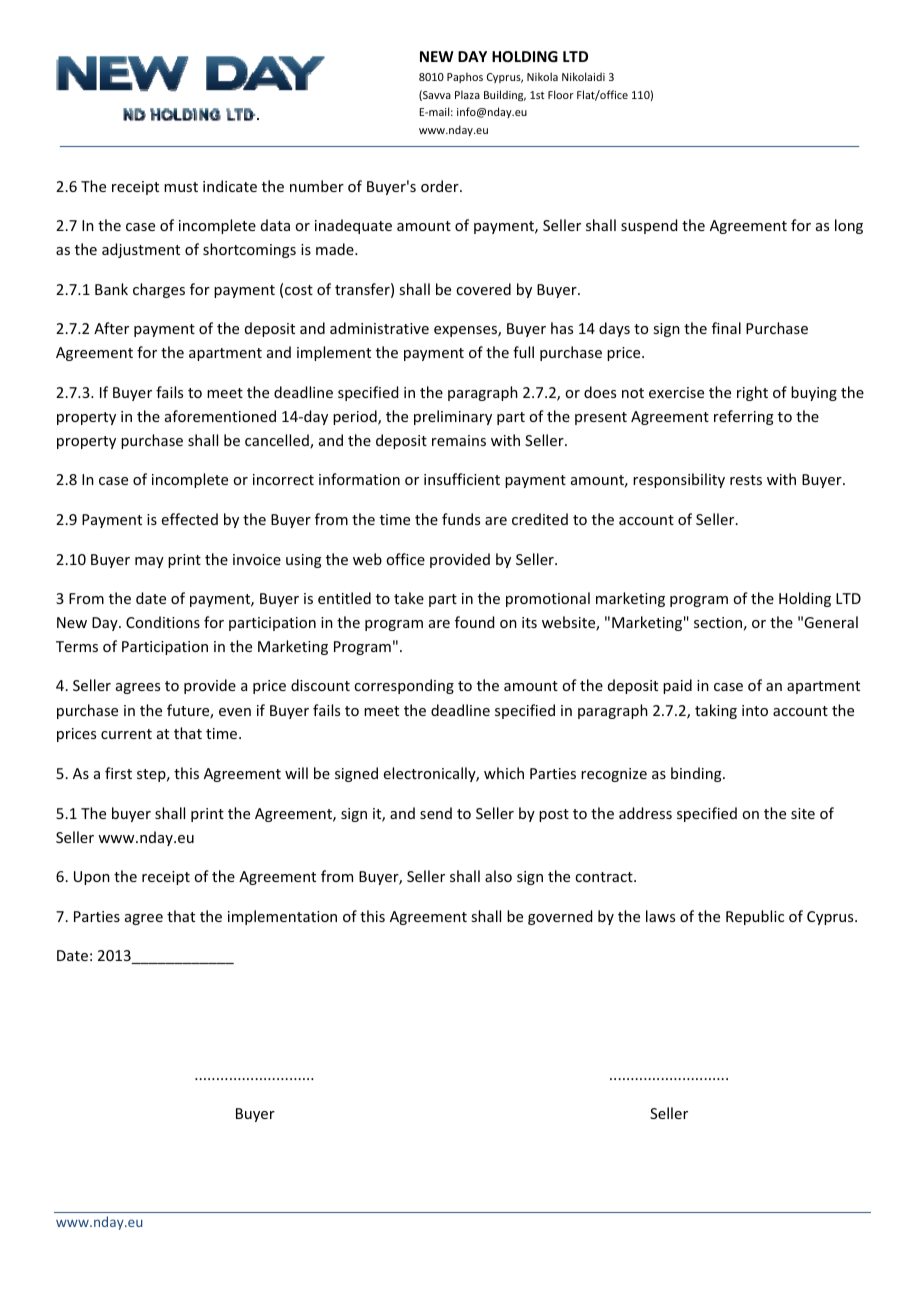  What do you see at coordinates (561, 94) in the document?
I see `Floor` at bounding box center [561, 94].
